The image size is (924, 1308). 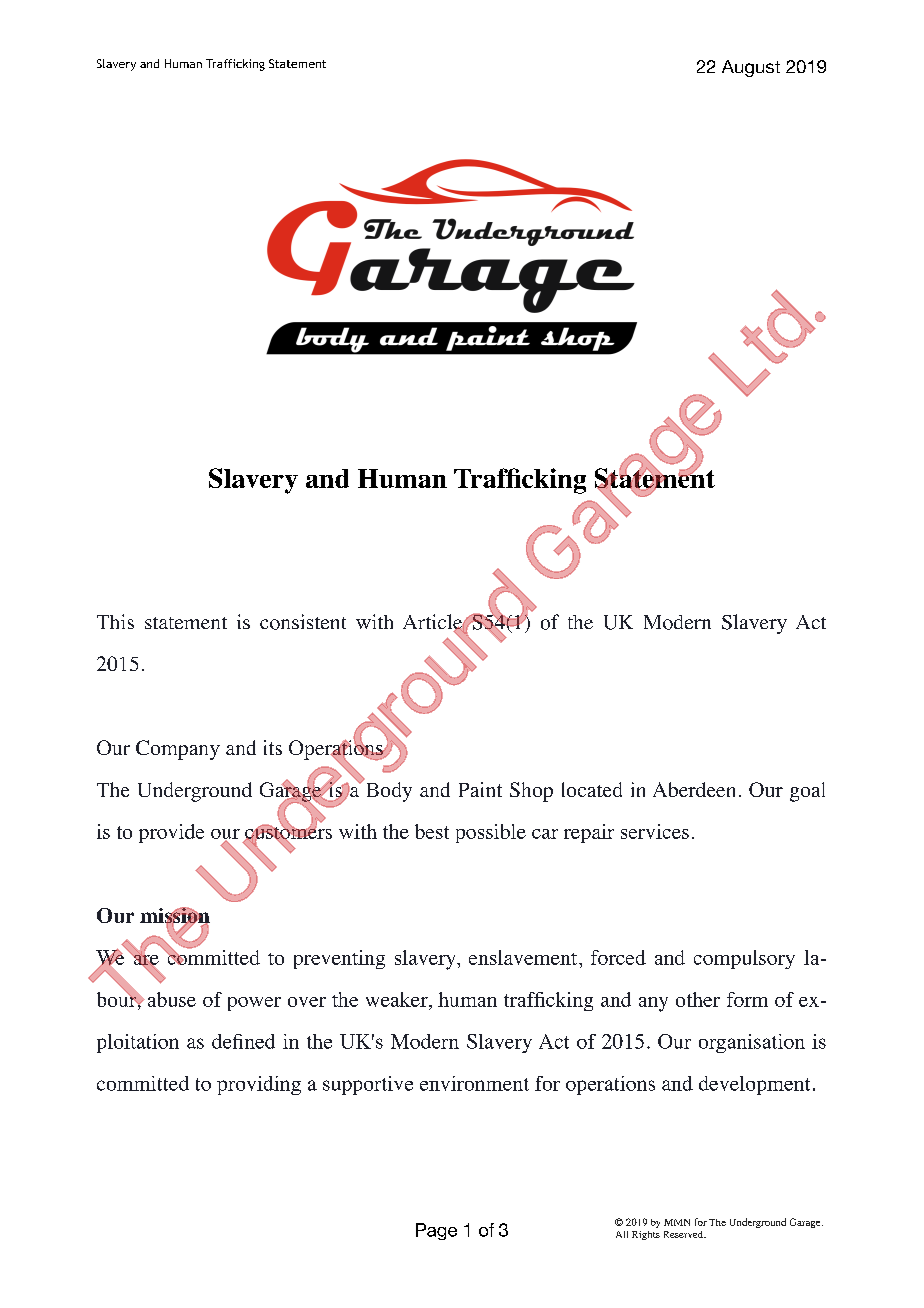 I want to click on Paint, so click(x=480, y=789).
